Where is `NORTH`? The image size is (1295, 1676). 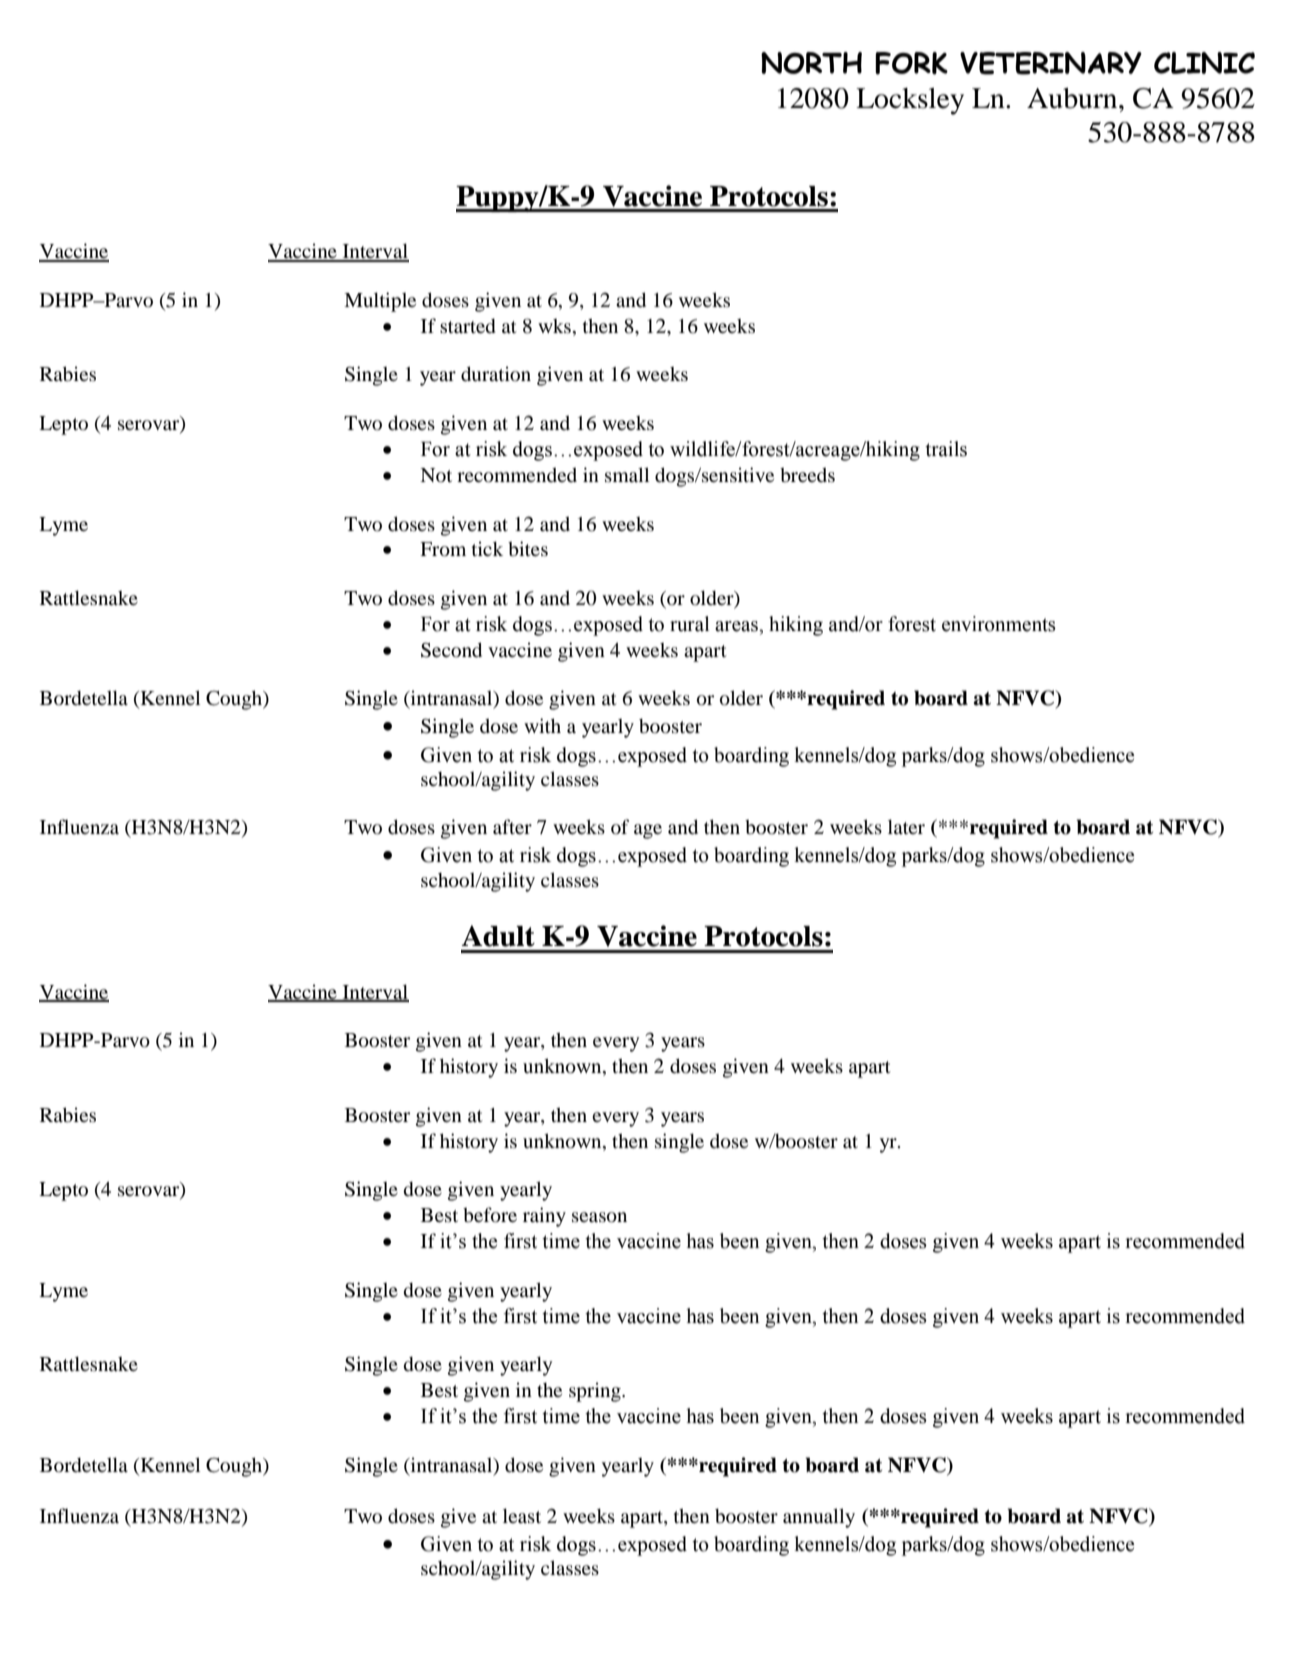 NORTH is located at coordinates (811, 63).
